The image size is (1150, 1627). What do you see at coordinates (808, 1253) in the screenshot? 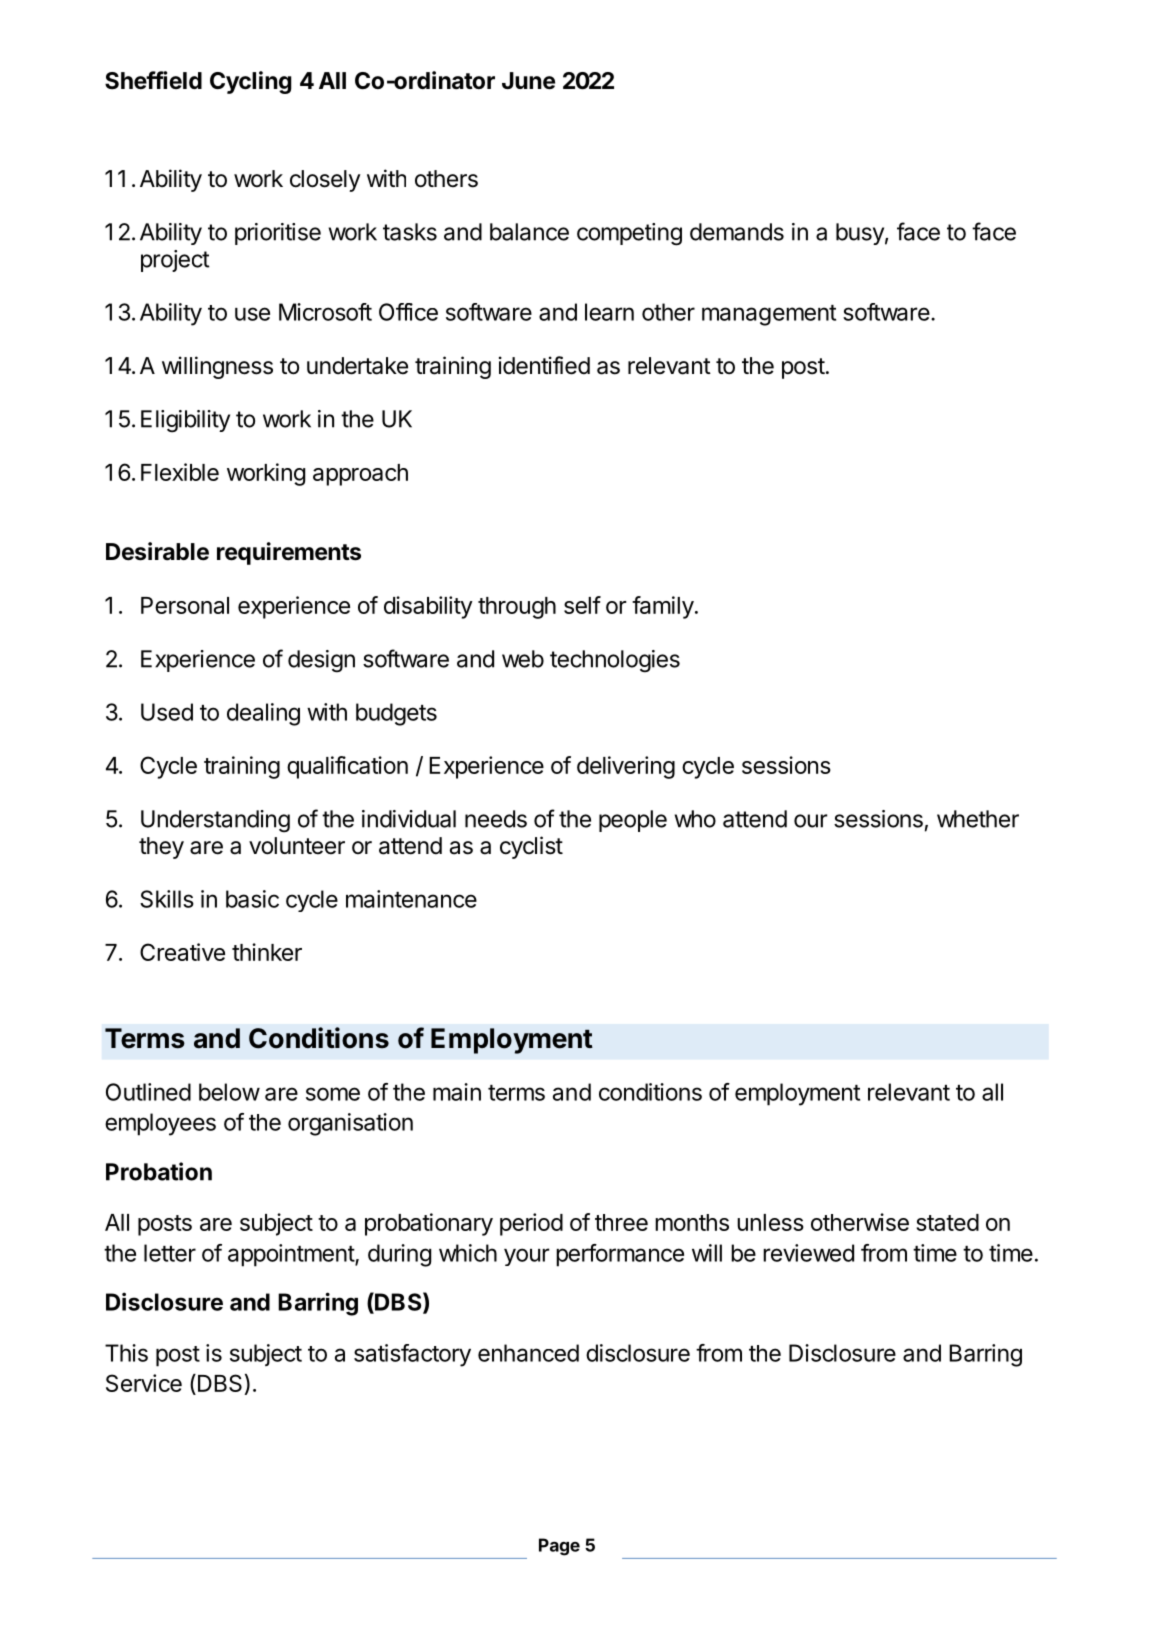
I see `reviewed` at bounding box center [808, 1253].
